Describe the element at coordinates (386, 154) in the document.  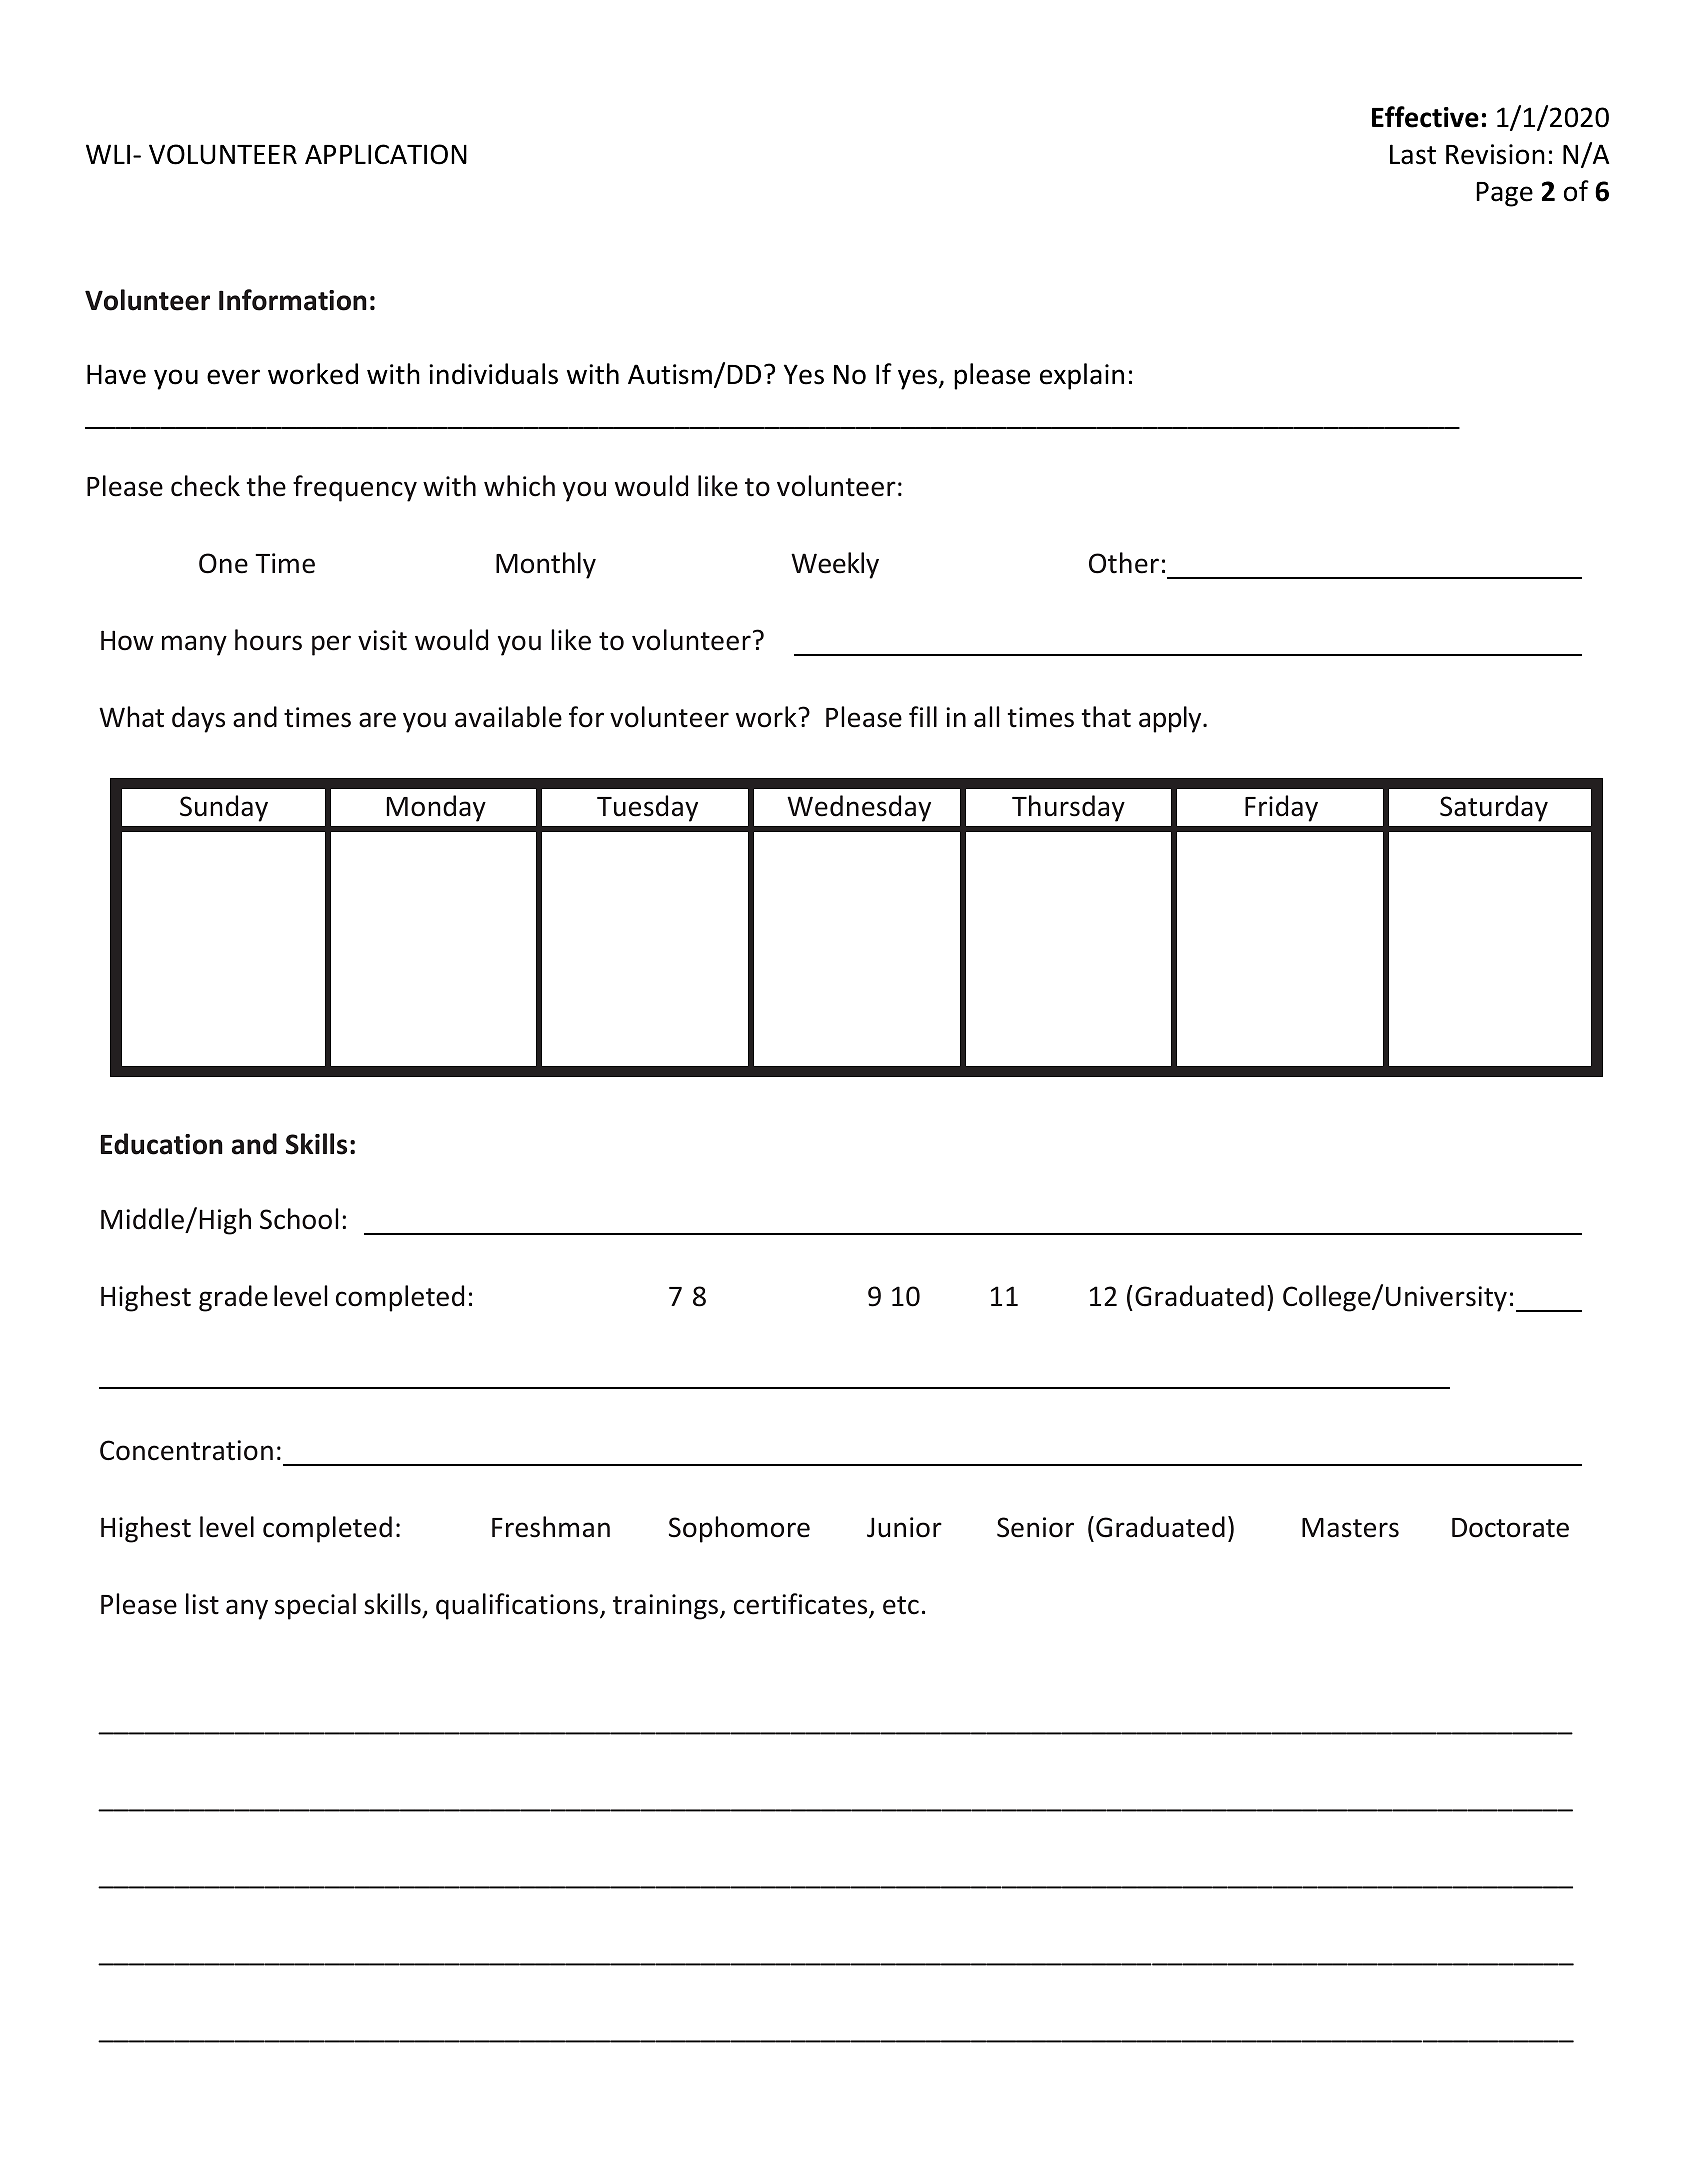
I see `APPLICATION` at that location.
